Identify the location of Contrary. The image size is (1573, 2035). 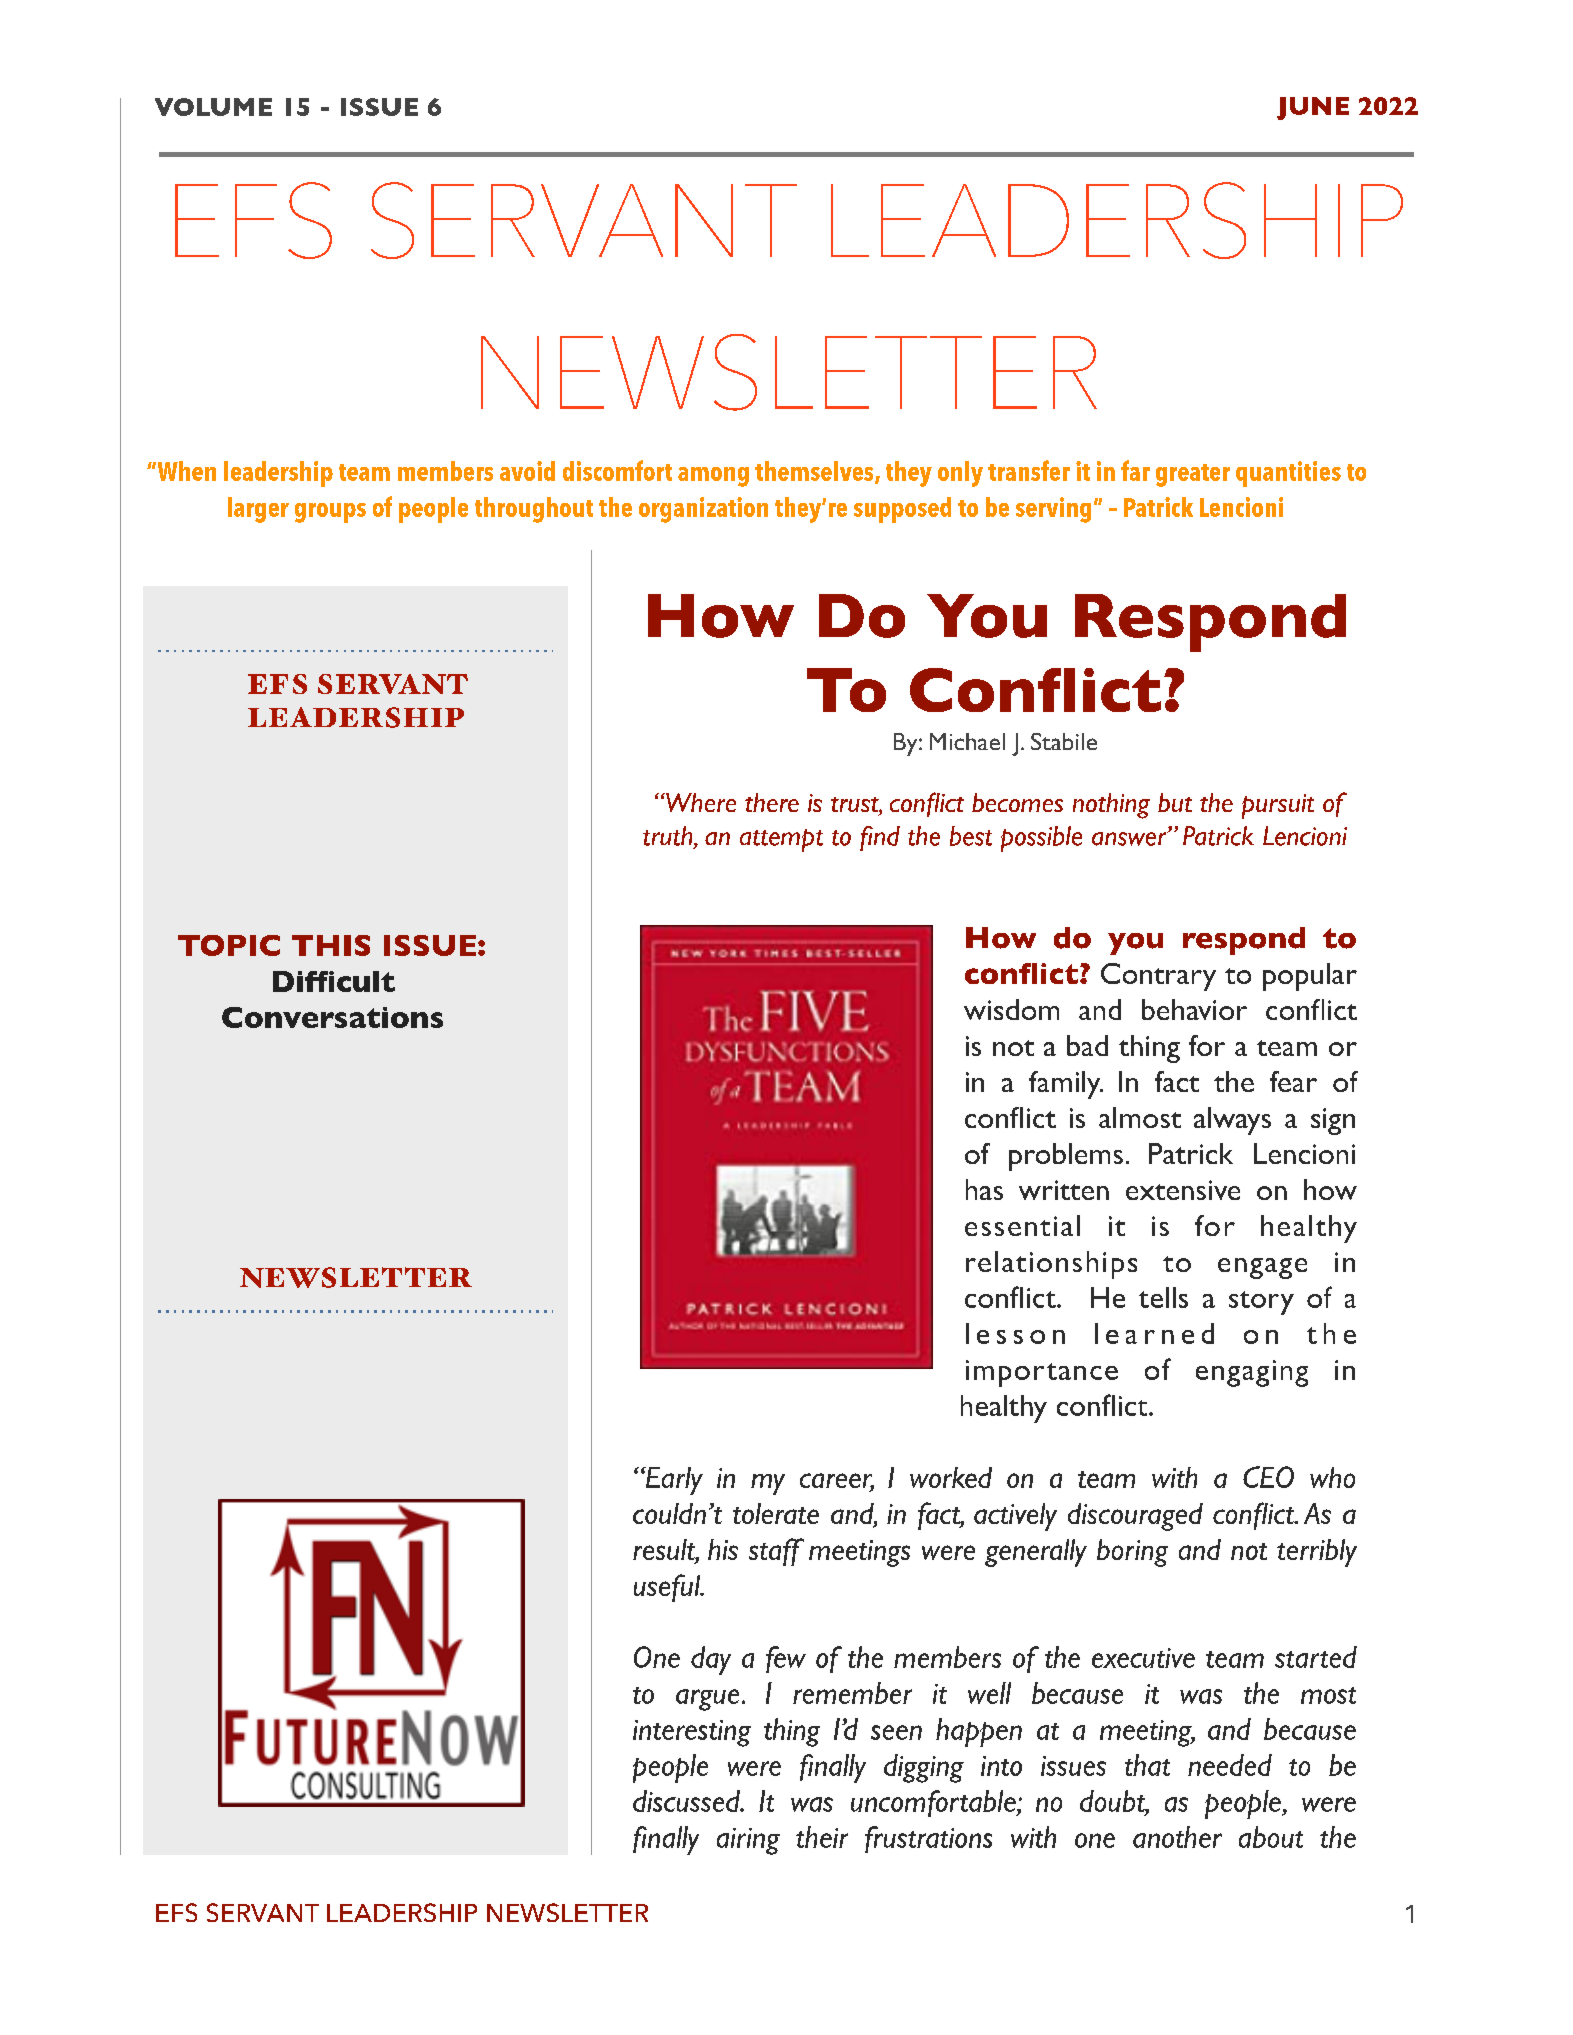
(1158, 977).
